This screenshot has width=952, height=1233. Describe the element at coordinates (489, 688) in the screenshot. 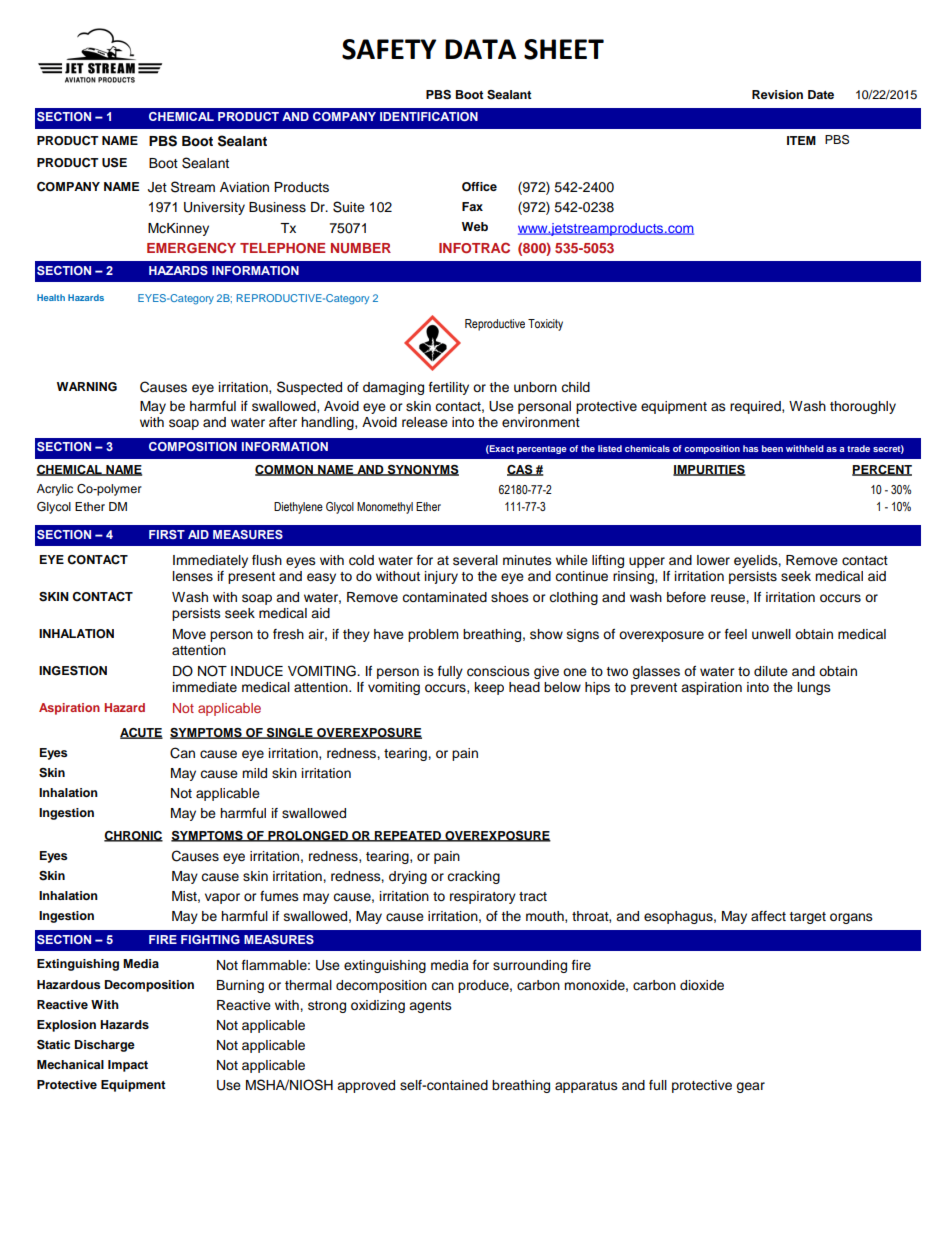

I see `keep` at that location.
